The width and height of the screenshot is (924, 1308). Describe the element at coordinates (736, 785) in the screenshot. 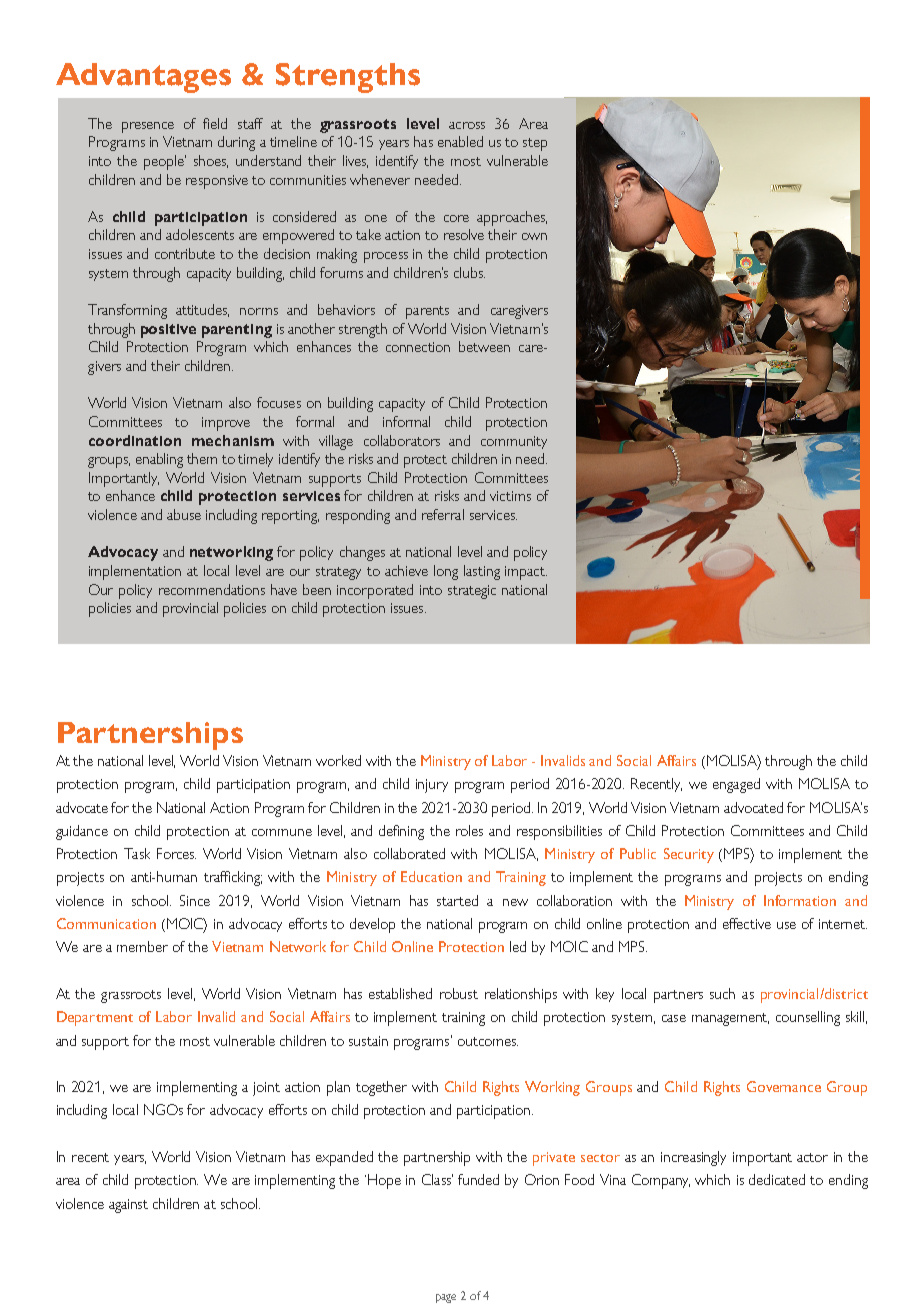

I see `engaged` at that location.
